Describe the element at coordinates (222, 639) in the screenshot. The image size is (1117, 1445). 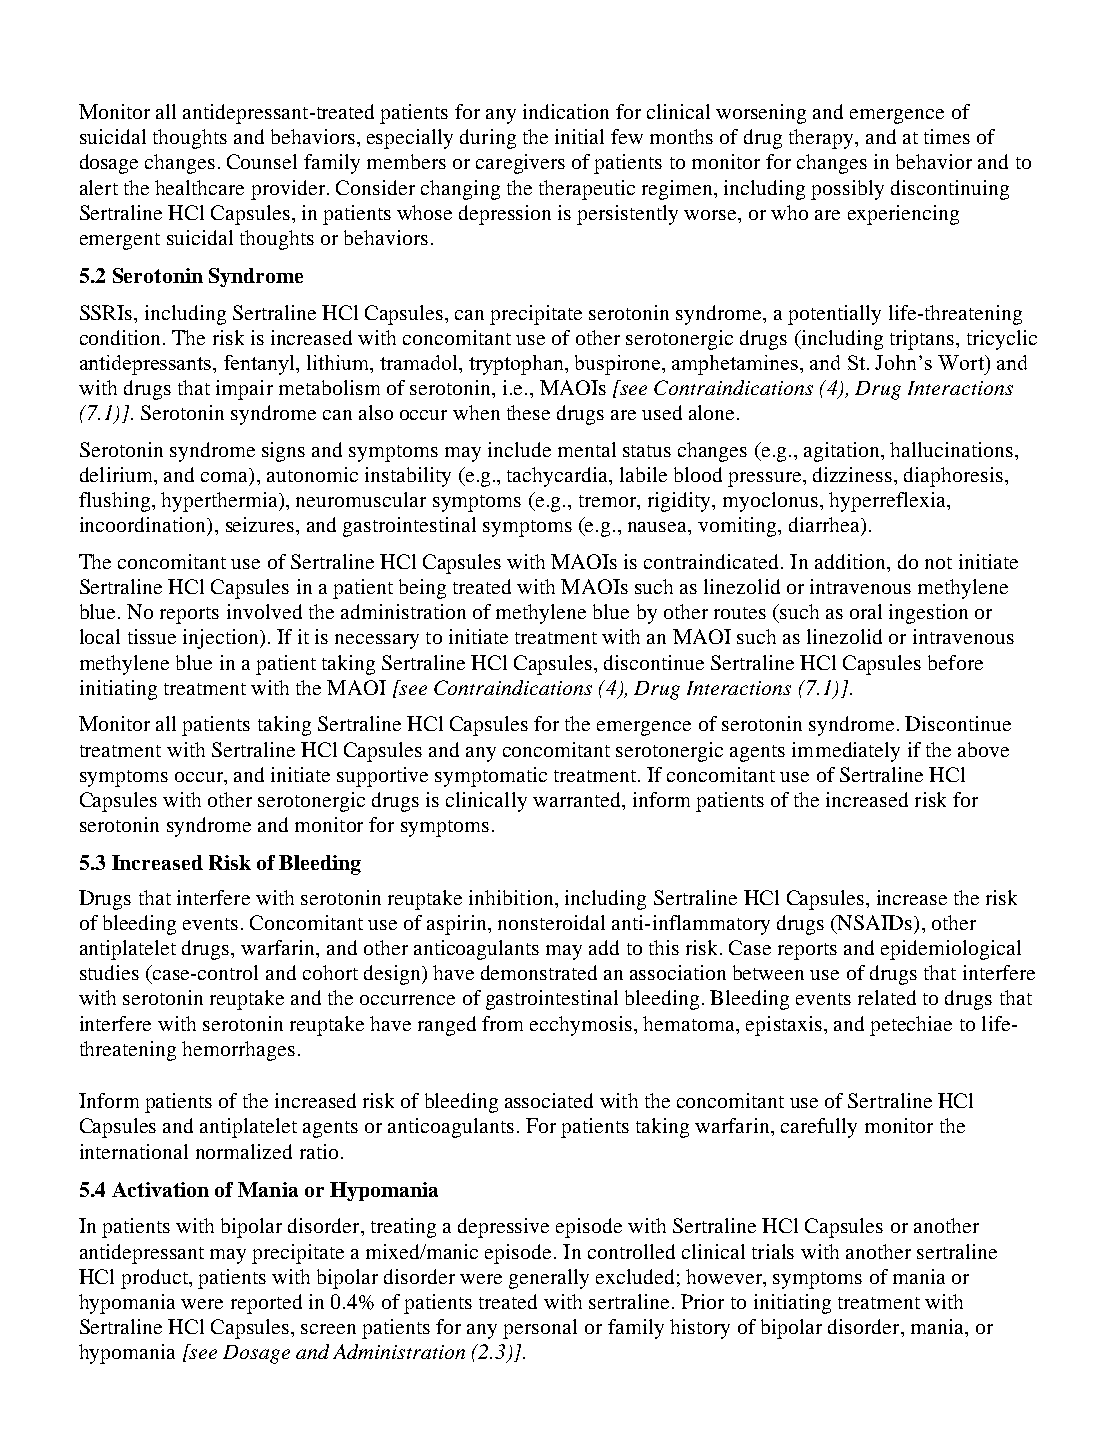
I see `injection` at that location.
